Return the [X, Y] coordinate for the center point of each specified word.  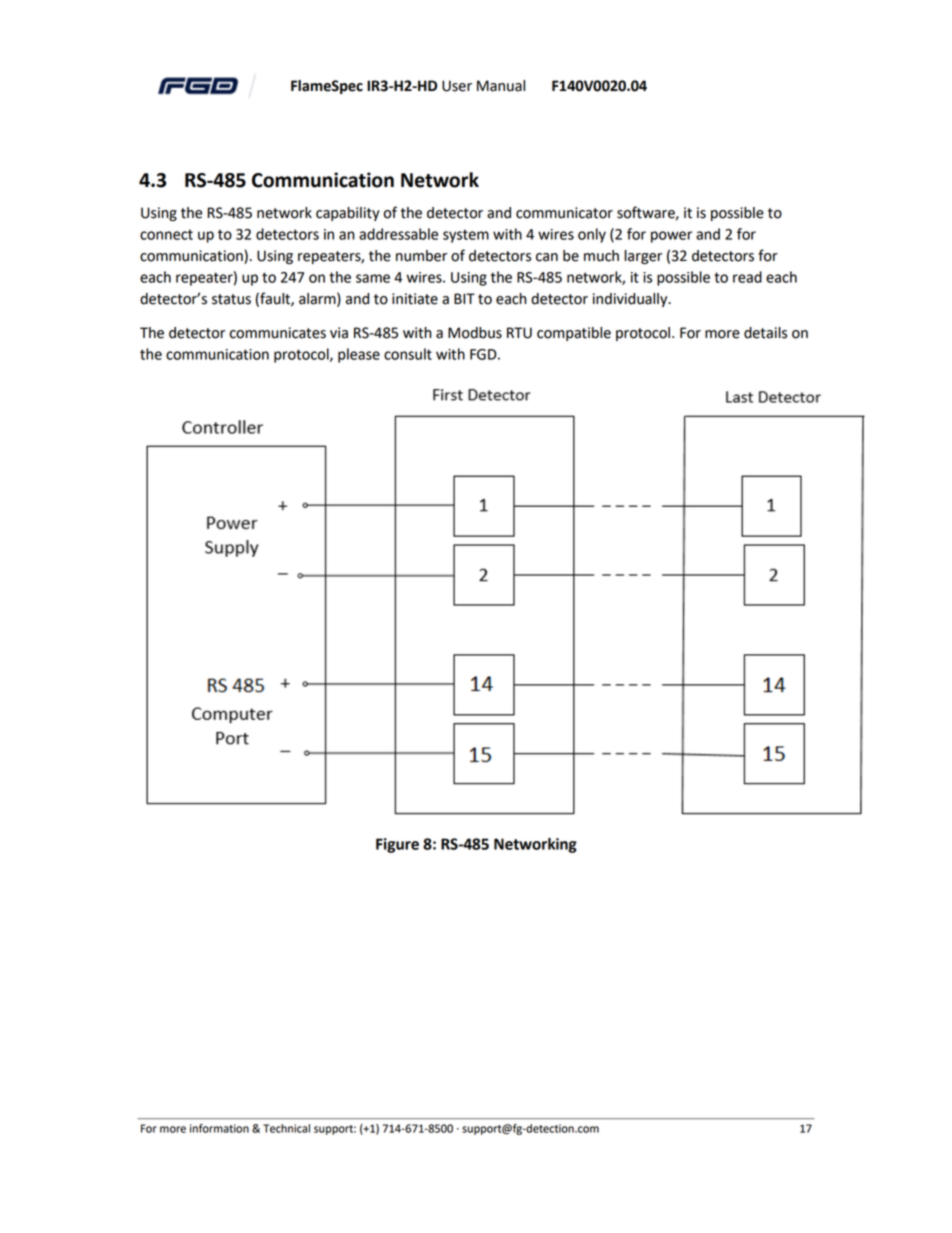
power [671, 237]
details [765, 333]
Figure [397, 845]
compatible [574, 334]
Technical [286, 1128]
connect [166, 234]
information [219, 1128]
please [359, 355]
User [457, 86]
